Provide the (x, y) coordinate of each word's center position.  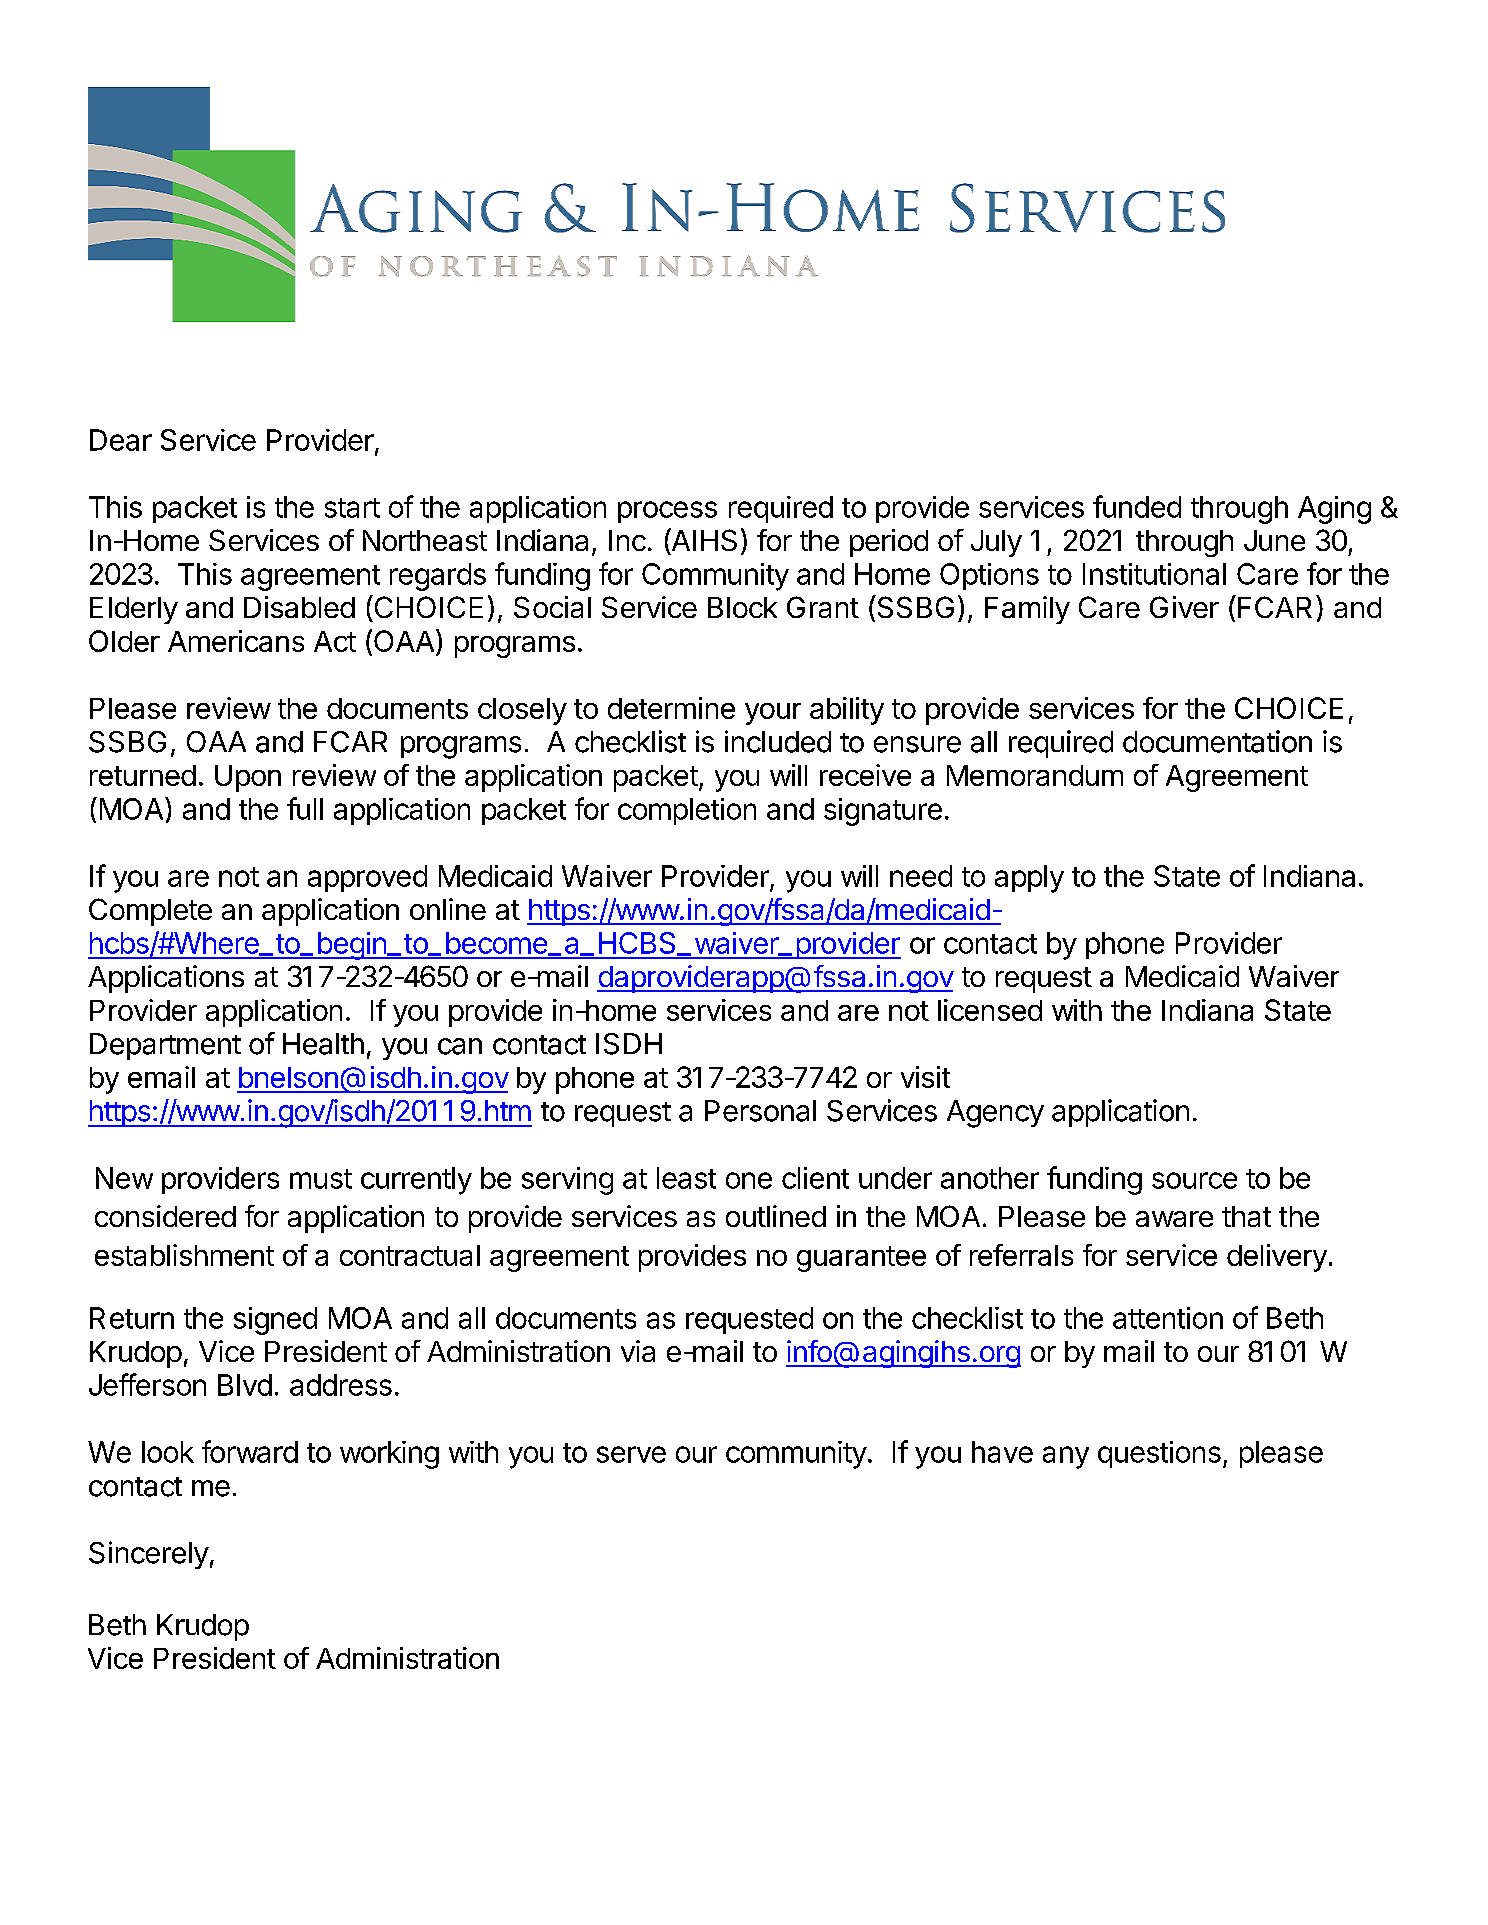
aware (1174, 1219)
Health (323, 1044)
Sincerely (149, 1555)
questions (1159, 1454)
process (667, 512)
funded (1137, 506)
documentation (1217, 741)
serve (631, 1454)
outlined (776, 1216)
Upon (248, 778)
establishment (184, 1255)
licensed (990, 1010)
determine (671, 708)
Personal (760, 1111)
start (352, 508)
